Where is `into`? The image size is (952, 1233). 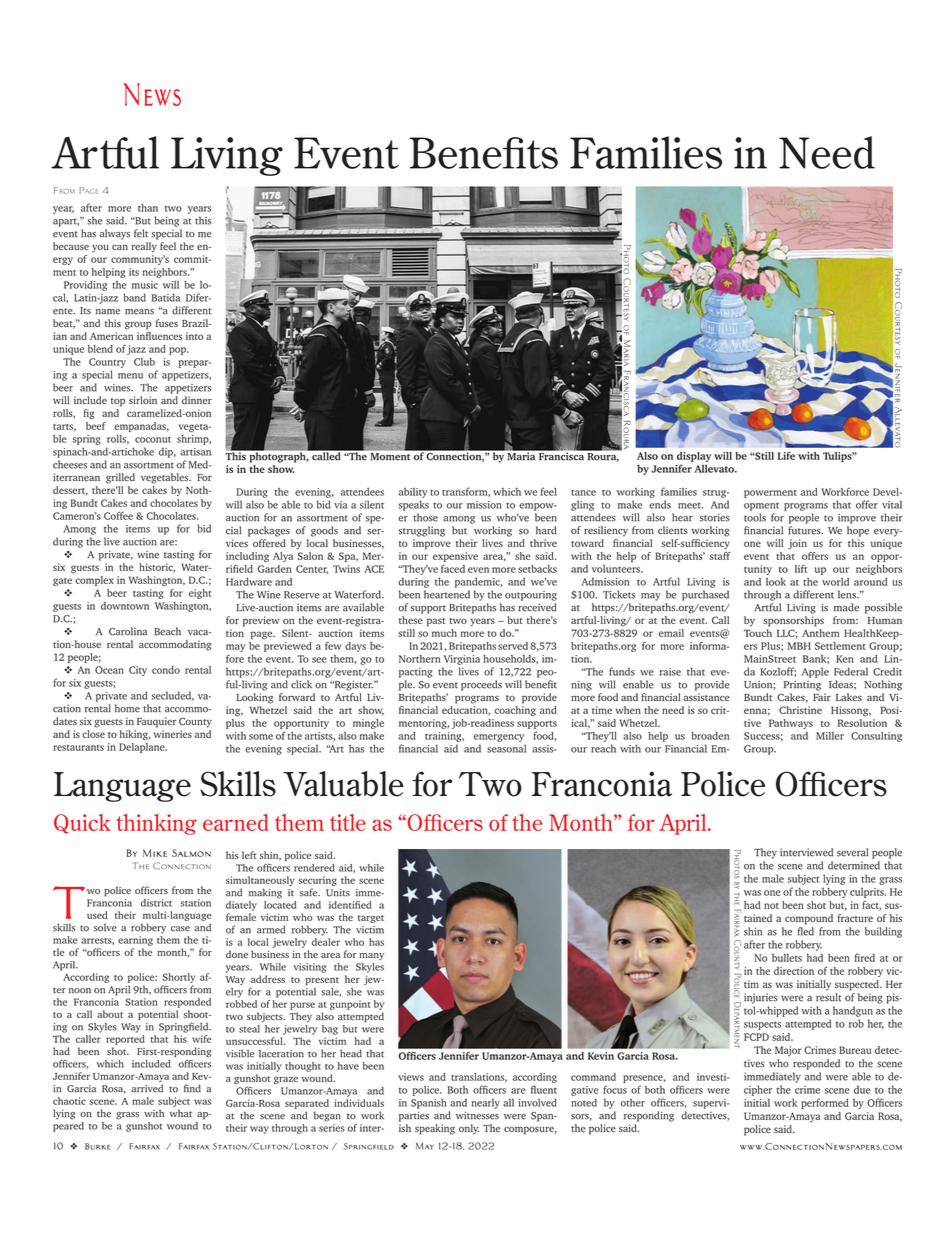 into is located at coordinates (194, 336).
